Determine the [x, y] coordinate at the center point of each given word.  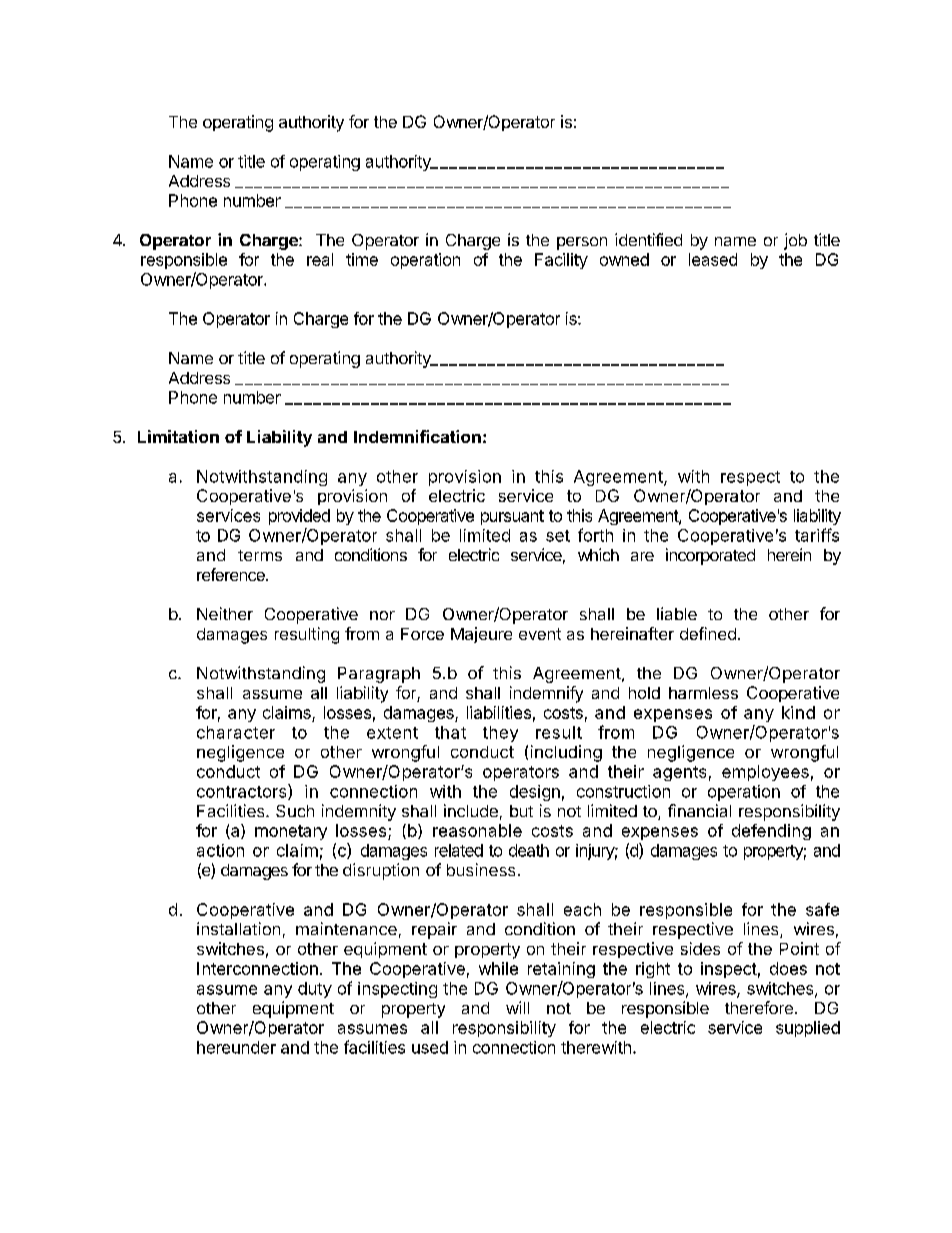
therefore [759, 1007]
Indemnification [417, 436]
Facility [561, 261]
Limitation [178, 436]
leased [713, 259]
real [320, 259]
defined [708, 633]
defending [771, 832]
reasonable [477, 830]
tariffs [817, 535]
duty [315, 990]
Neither [225, 613]
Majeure [481, 635]
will [517, 1007]
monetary [291, 832]
